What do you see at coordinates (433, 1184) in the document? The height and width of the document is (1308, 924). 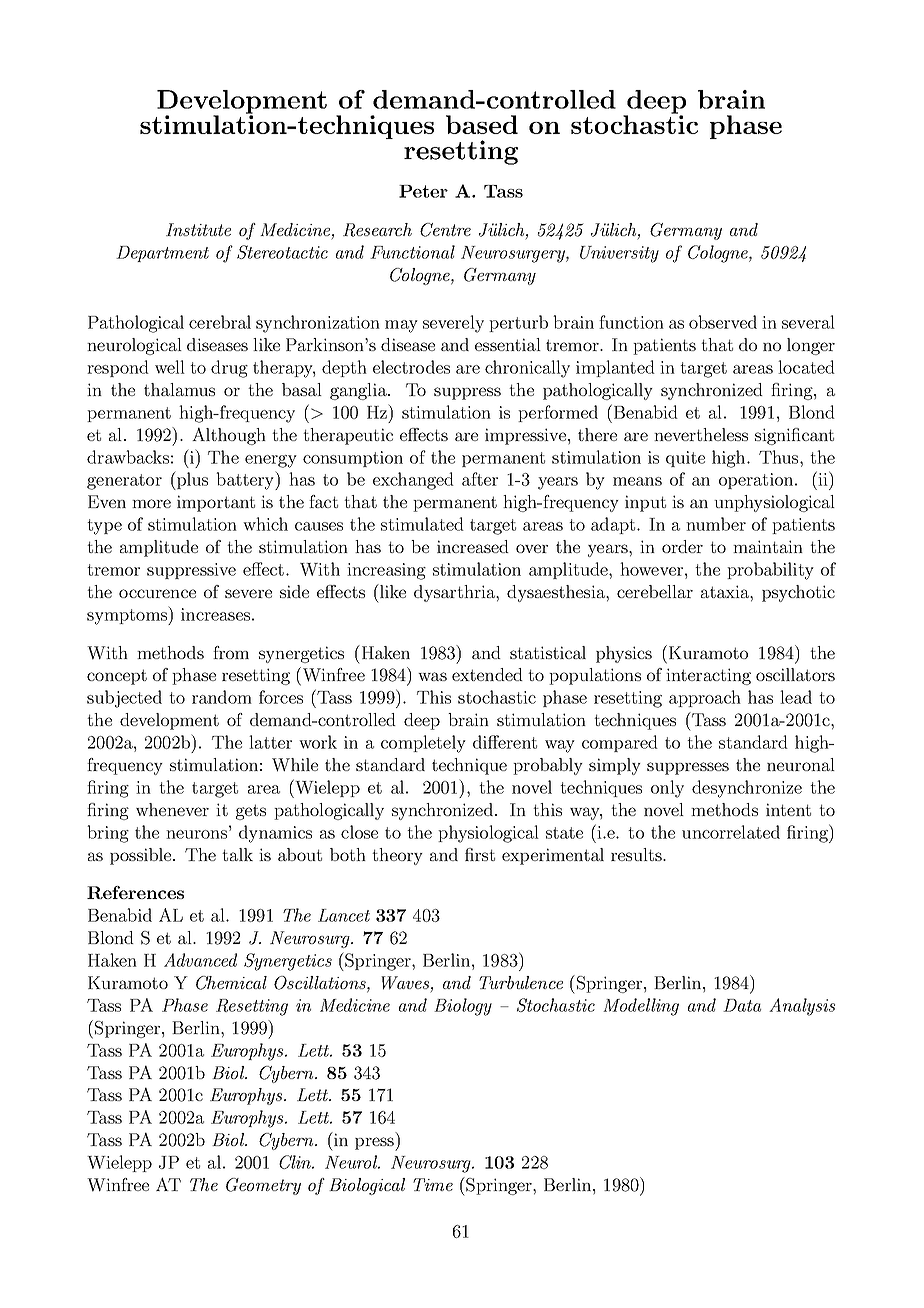 I see `Time` at bounding box center [433, 1184].
